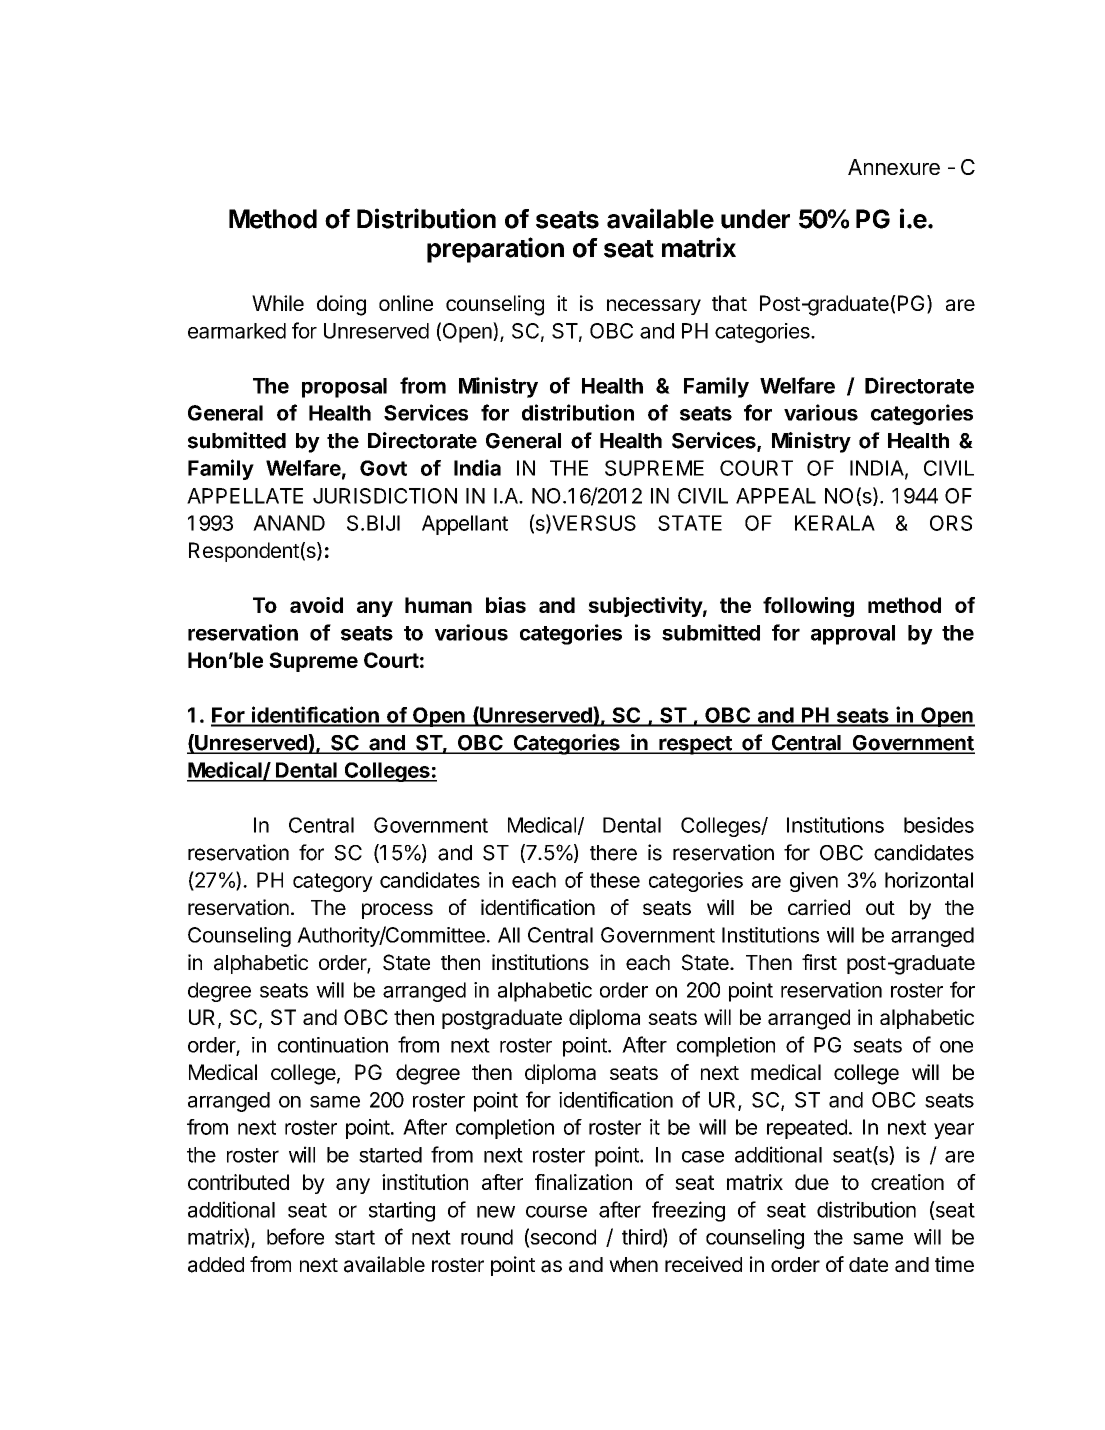 The width and height of the screenshot is (1105, 1430). What do you see at coordinates (556, 1211) in the screenshot?
I see `course` at bounding box center [556, 1211].
